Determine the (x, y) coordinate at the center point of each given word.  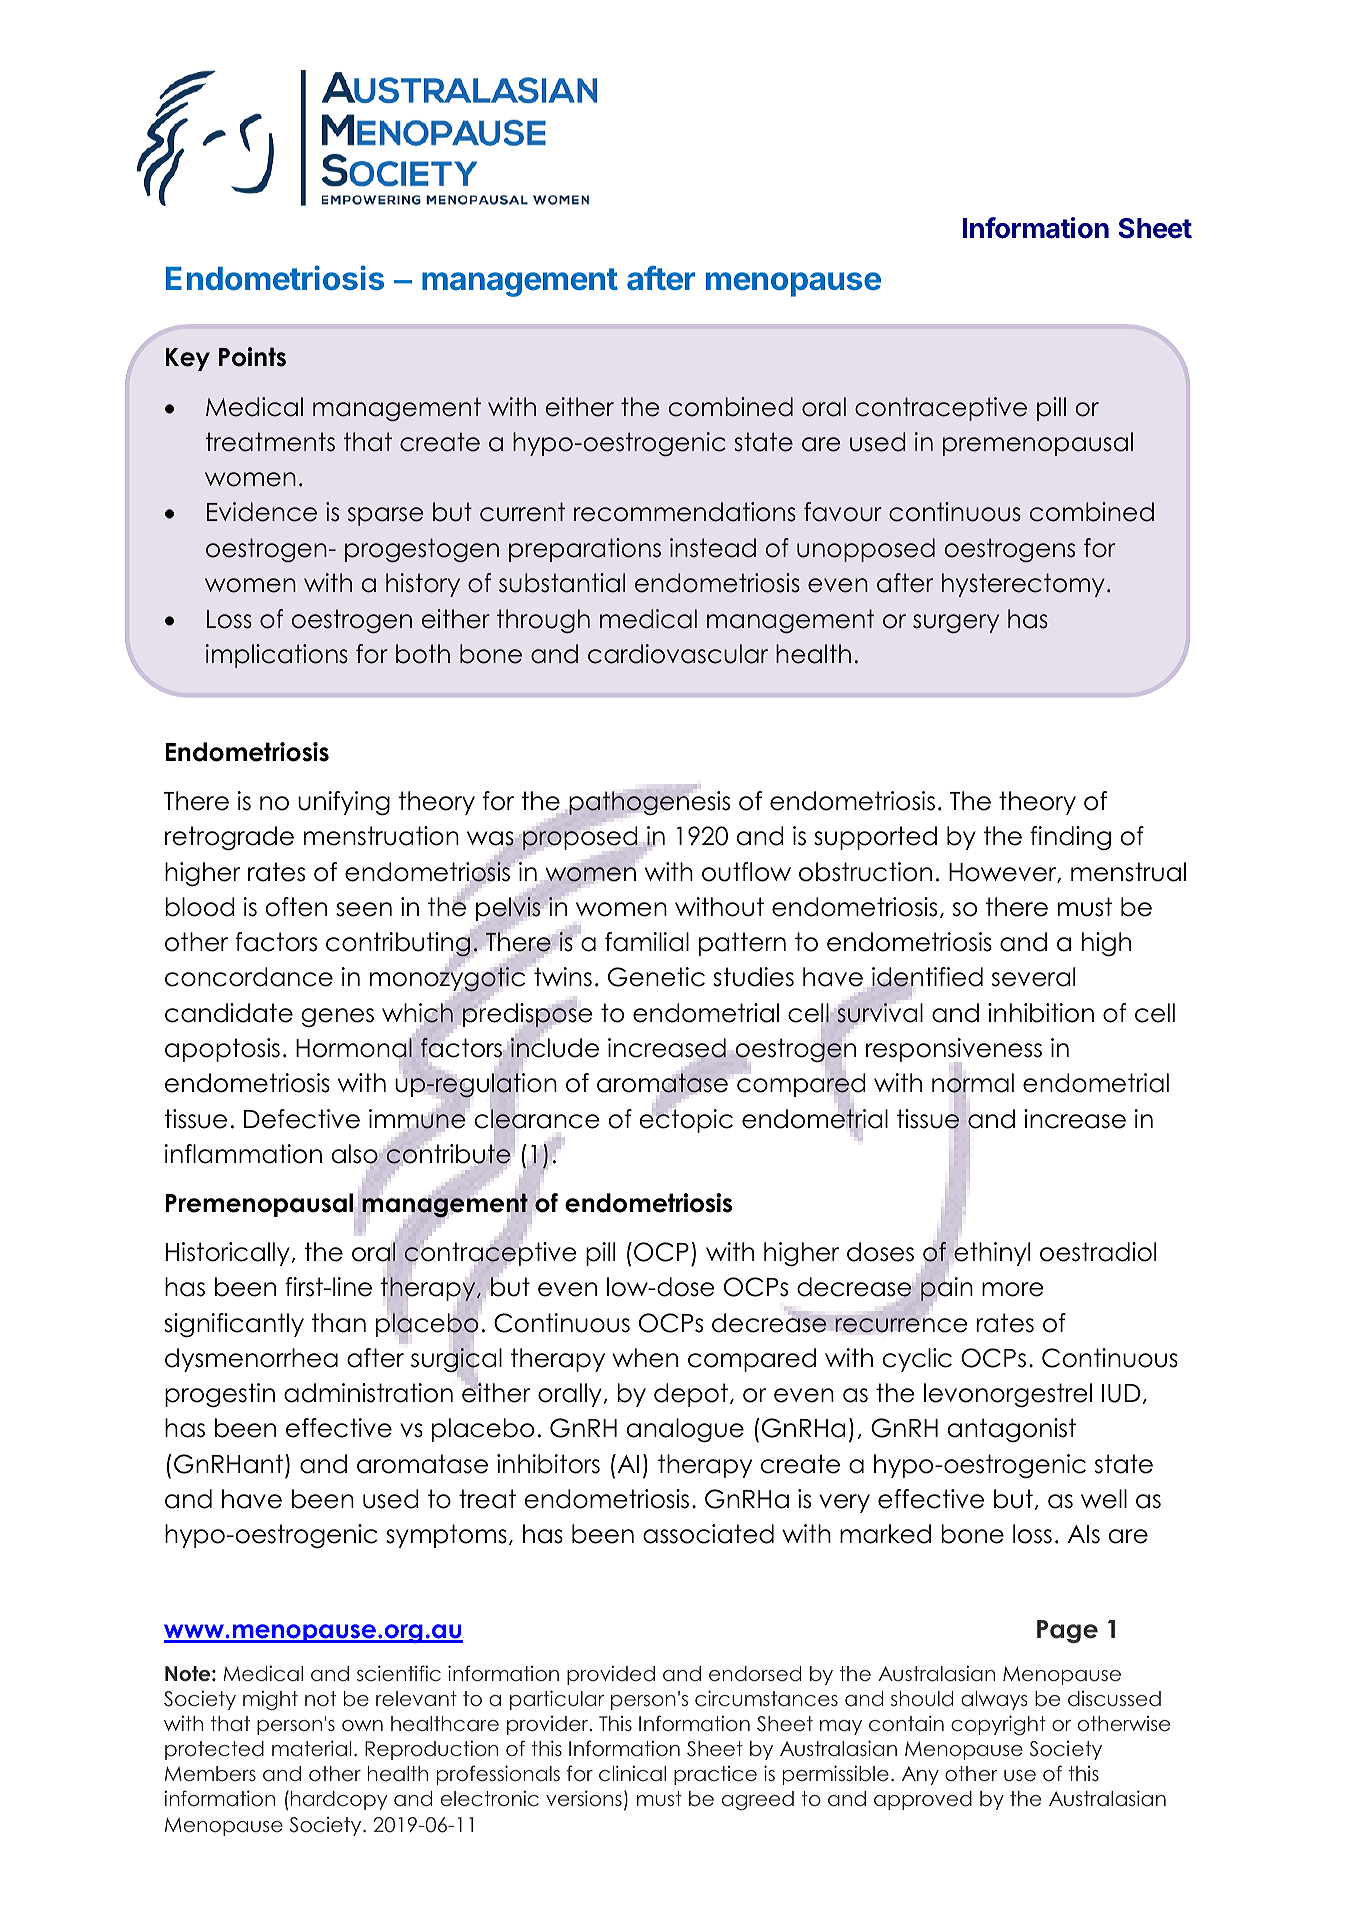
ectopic (686, 1120)
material (312, 1748)
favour (843, 512)
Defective (302, 1119)
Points (252, 357)
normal (973, 1084)
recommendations (685, 512)
